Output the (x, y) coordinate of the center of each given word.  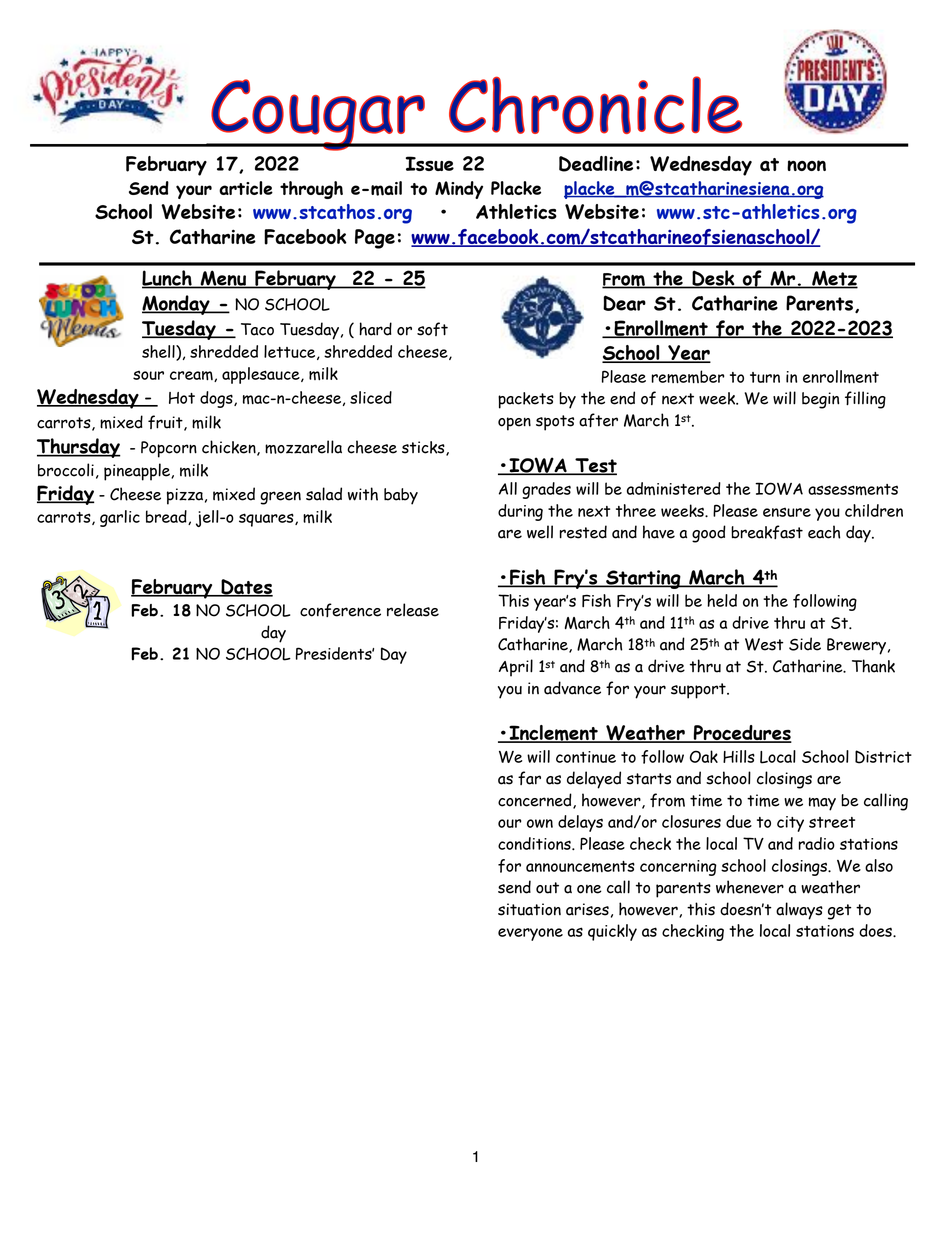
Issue (430, 163)
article (246, 188)
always (799, 911)
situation (529, 909)
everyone (530, 934)
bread (167, 517)
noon (806, 165)
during (520, 512)
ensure (787, 512)
